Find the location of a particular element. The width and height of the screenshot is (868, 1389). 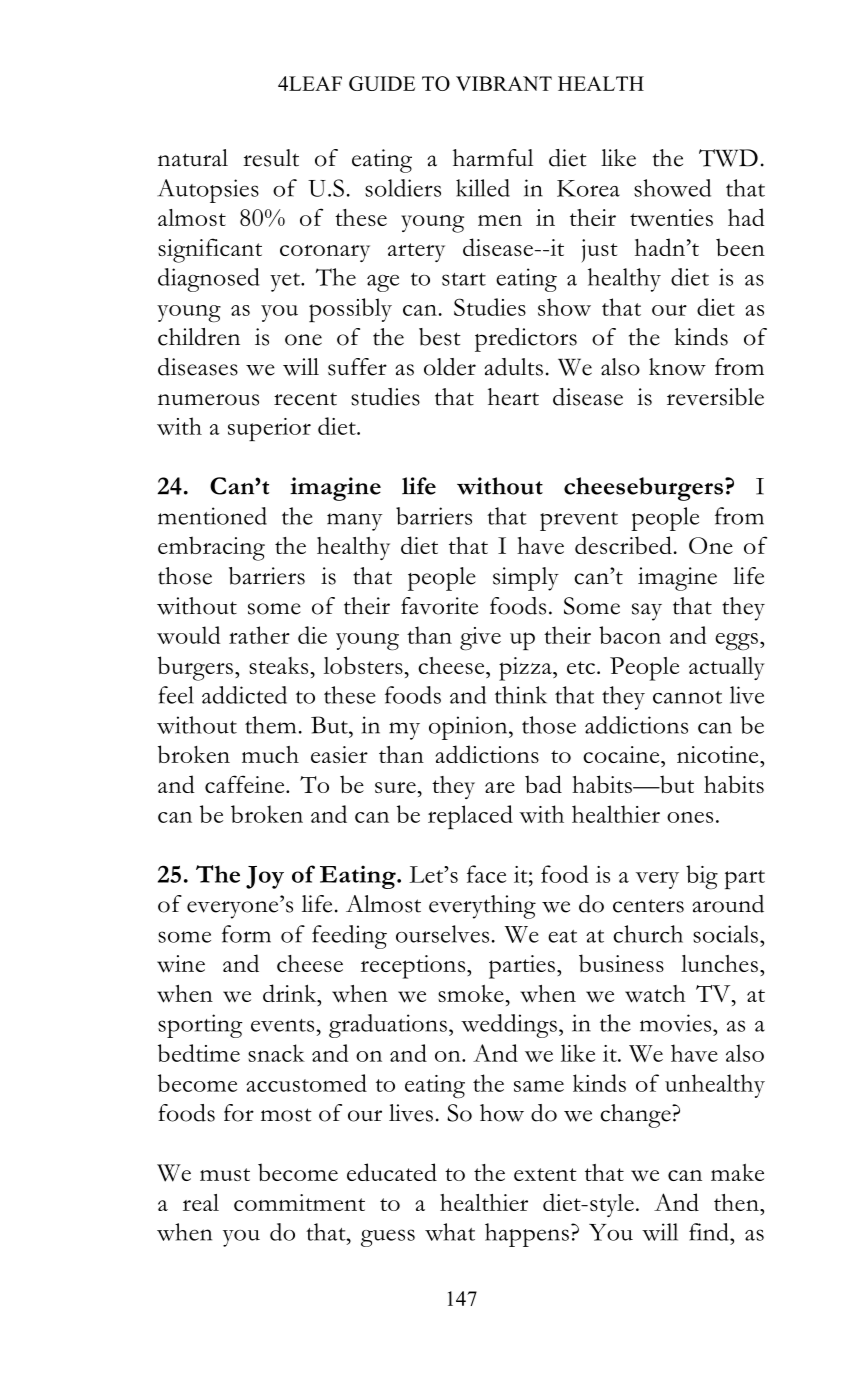

result is located at coordinates (271, 158).
